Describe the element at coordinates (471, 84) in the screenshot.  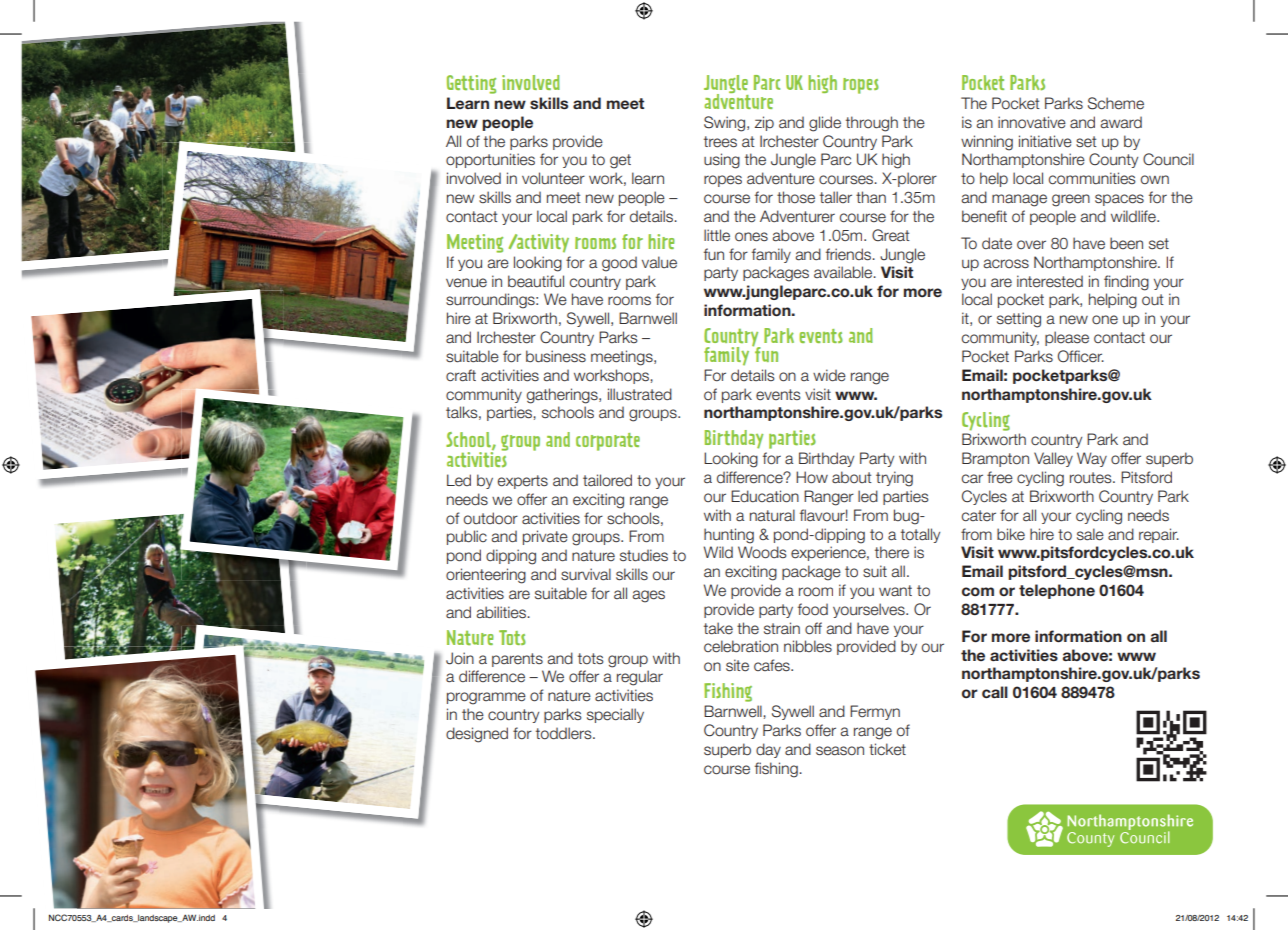
I see `Getting` at that location.
